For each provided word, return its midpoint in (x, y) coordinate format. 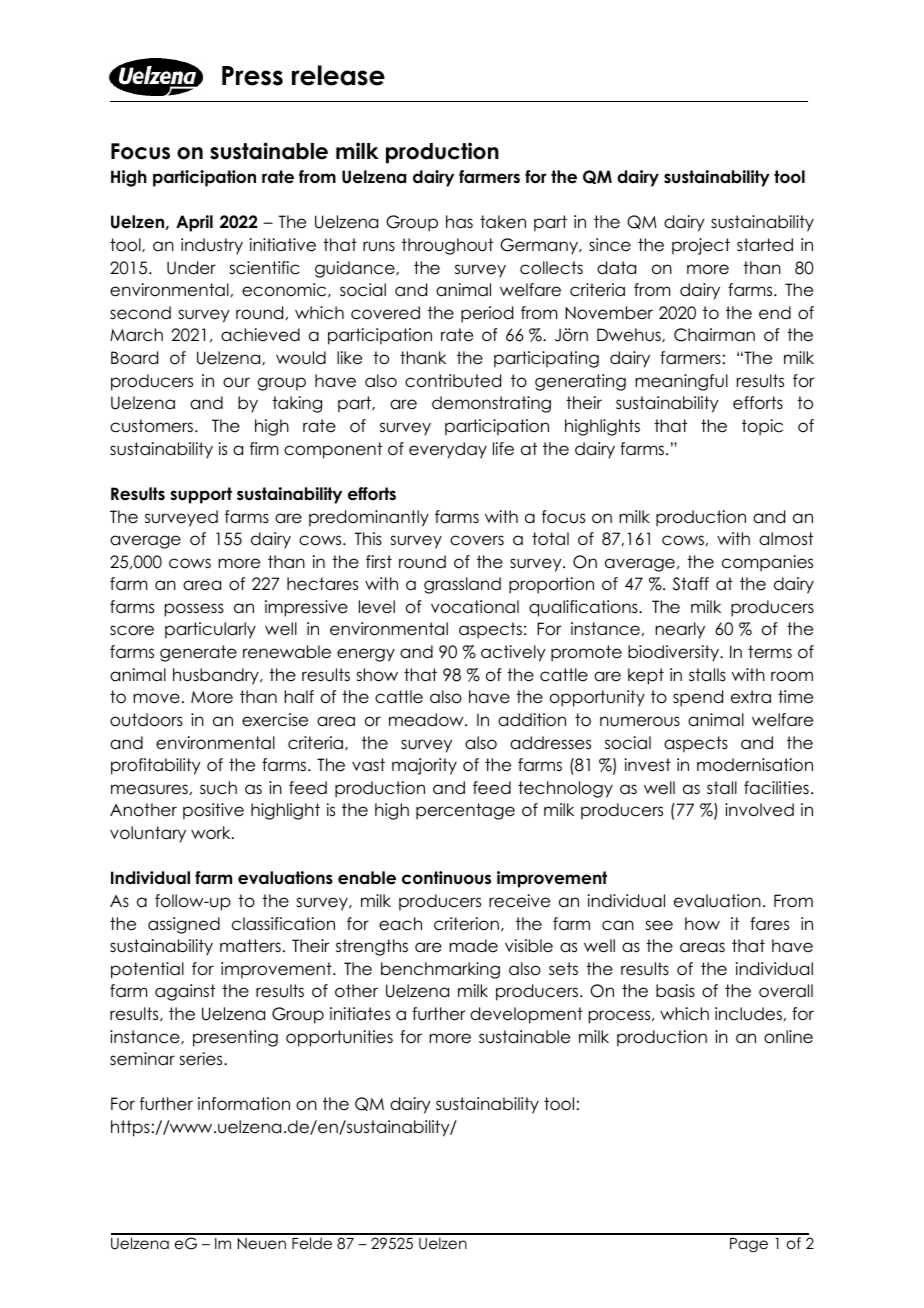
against (185, 992)
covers (477, 540)
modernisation (755, 765)
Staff (691, 584)
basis (675, 991)
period (487, 314)
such (218, 788)
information (244, 1104)
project (701, 246)
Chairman (714, 335)
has (459, 222)
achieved (260, 335)
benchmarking (440, 970)
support (201, 495)
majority (424, 766)
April (194, 223)
